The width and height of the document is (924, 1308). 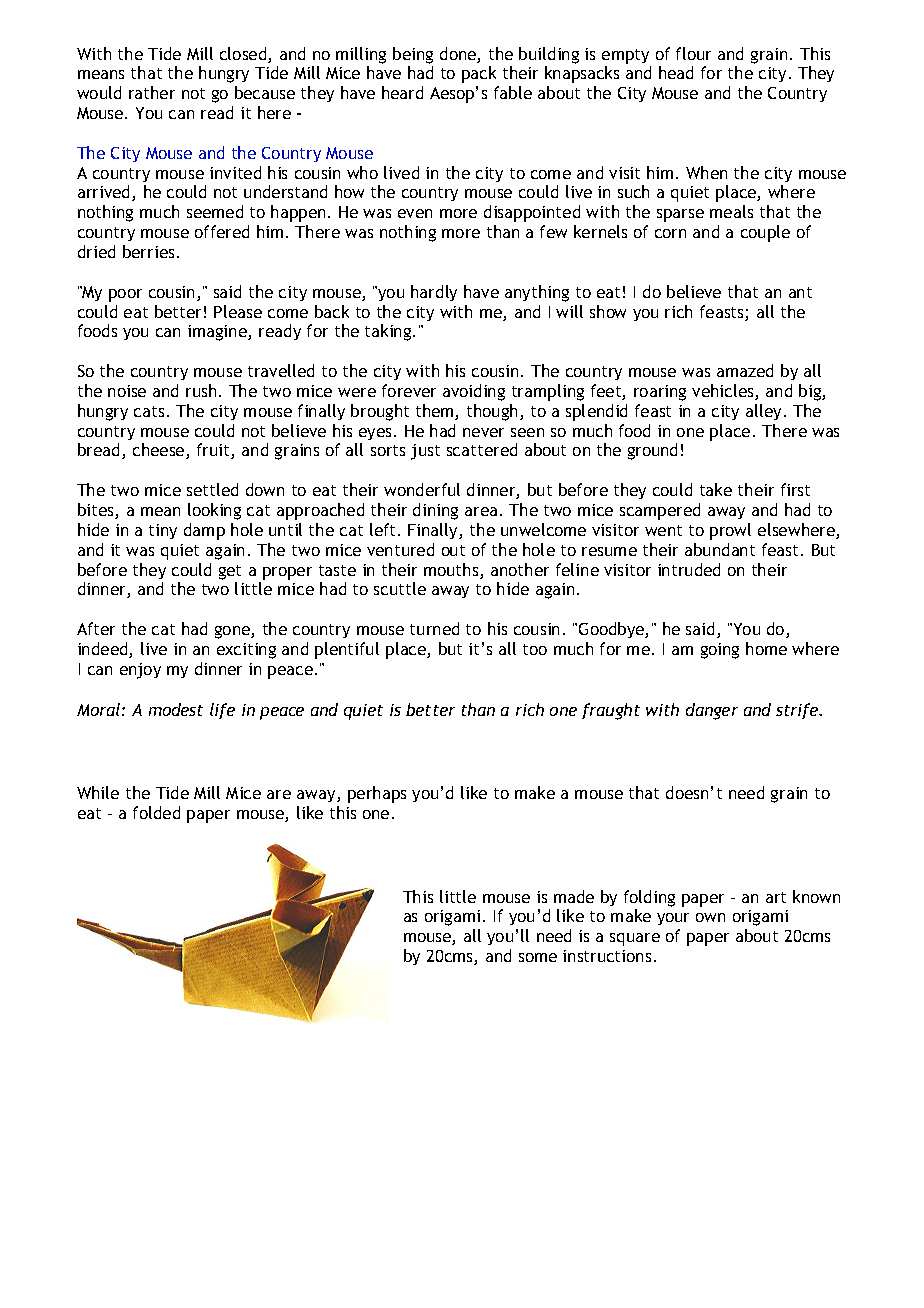 What do you see at coordinates (676, 72) in the document?
I see `head` at bounding box center [676, 72].
